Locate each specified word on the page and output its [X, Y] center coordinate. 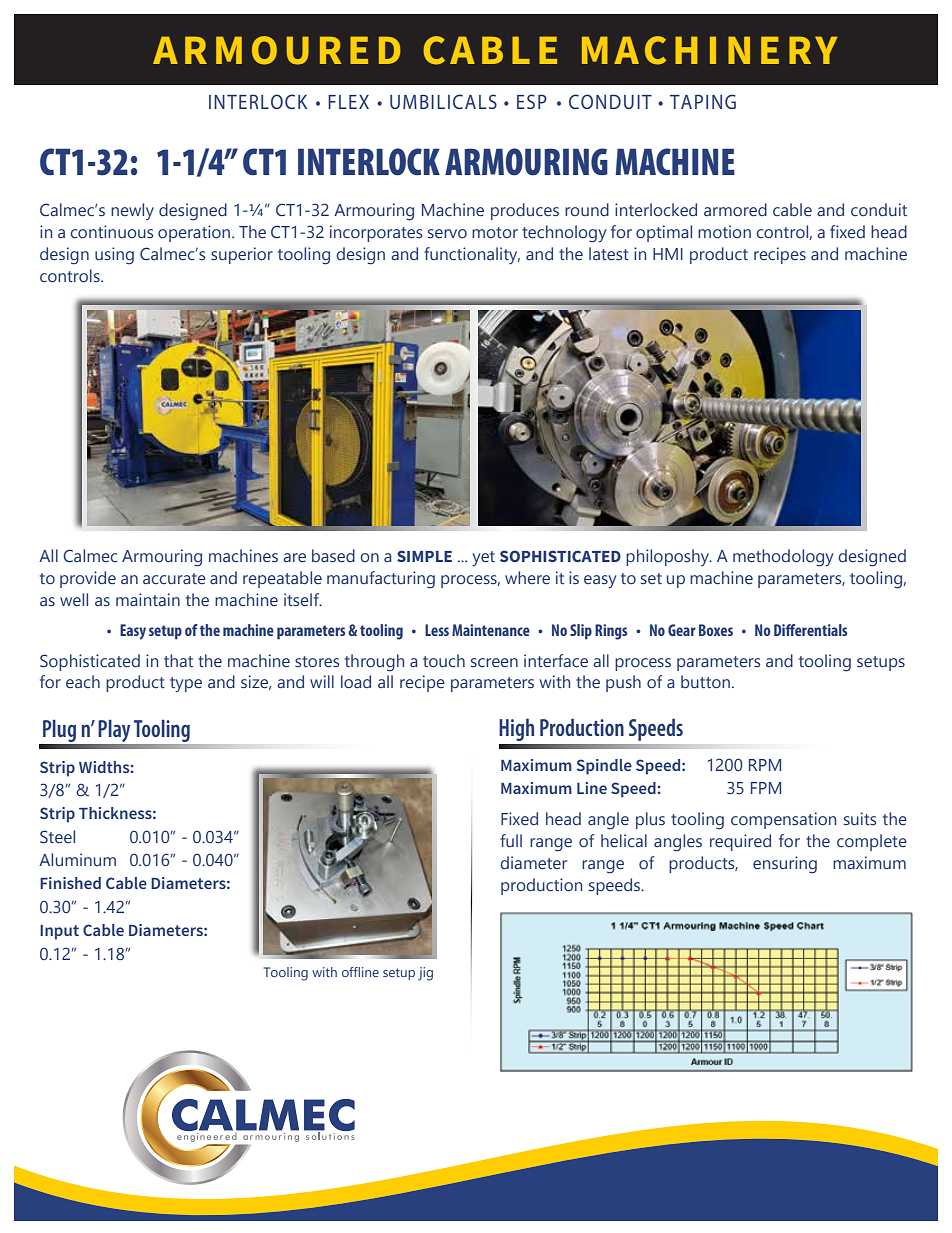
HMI [668, 254]
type [186, 684]
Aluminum [77, 859]
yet [483, 558]
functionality [472, 255]
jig [425, 974]
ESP [532, 101]
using [114, 256]
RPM [765, 765]
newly [132, 211]
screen [494, 662]
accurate [174, 578]
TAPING [703, 101]
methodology [783, 558]
